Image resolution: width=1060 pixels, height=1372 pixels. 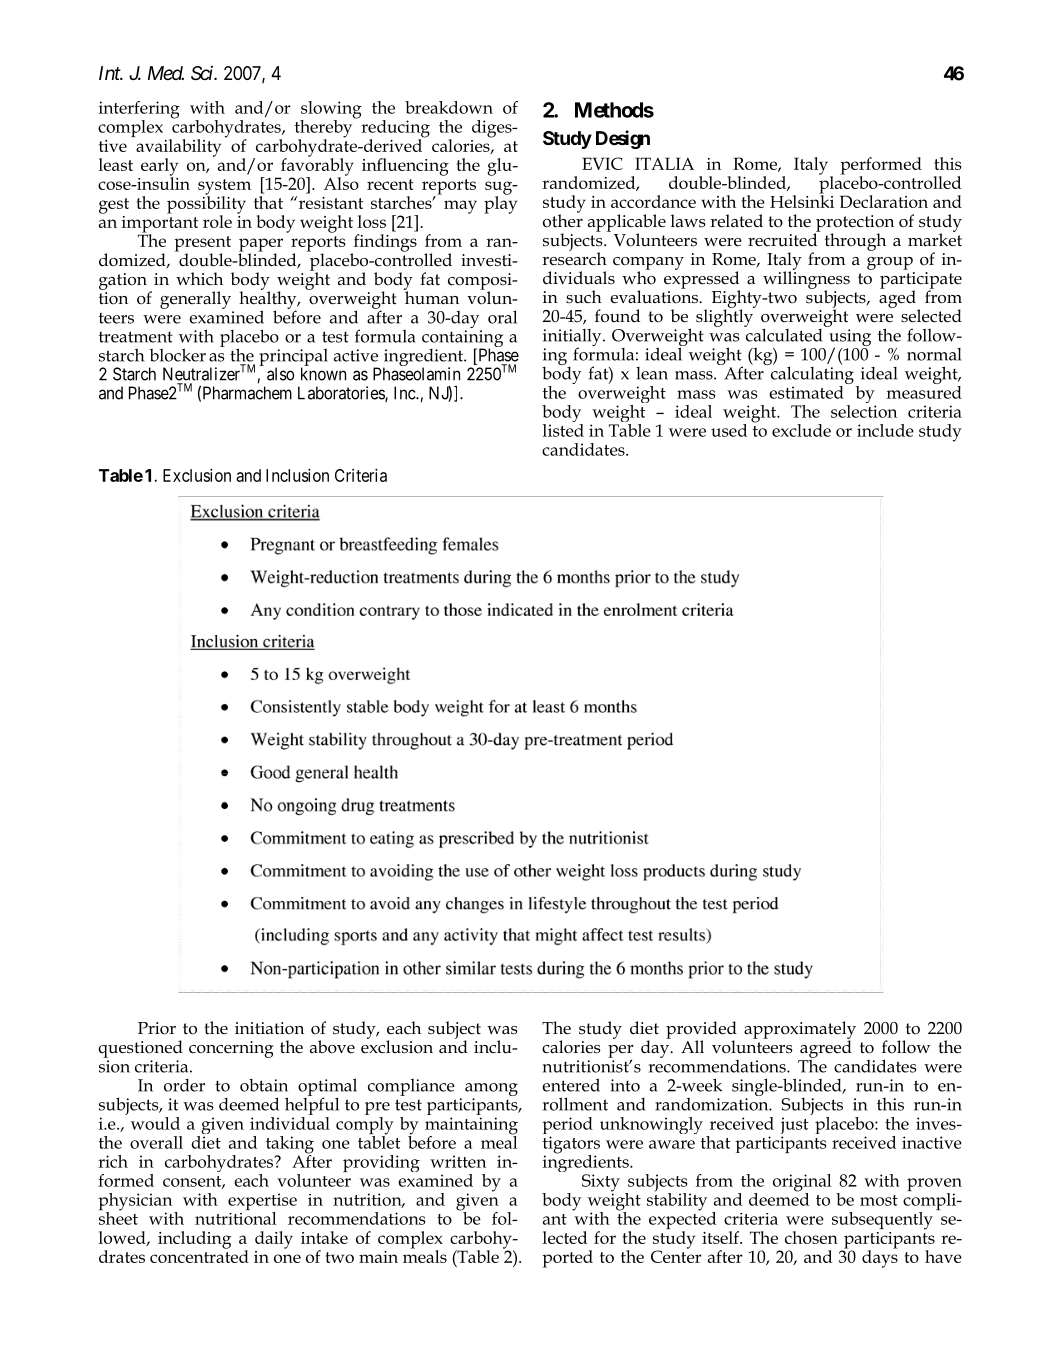 I want to click on Sixty, so click(x=601, y=1184).
